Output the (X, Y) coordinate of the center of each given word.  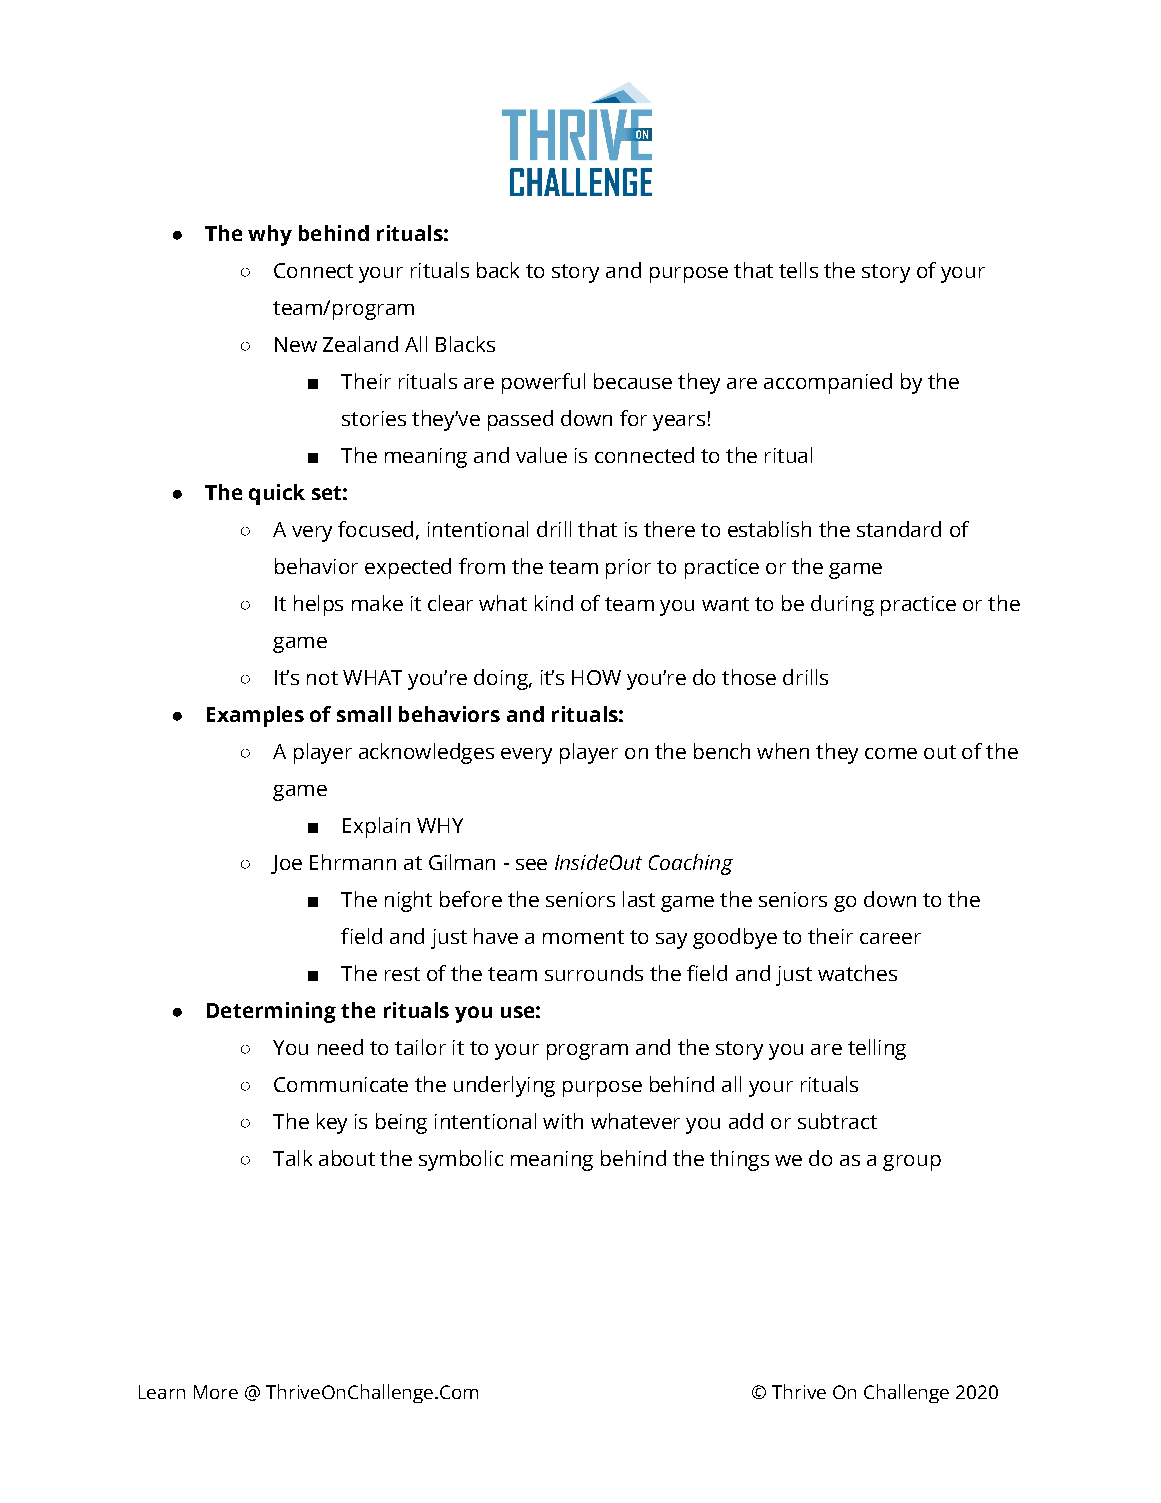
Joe (286, 864)
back (498, 270)
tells (798, 270)
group (912, 1163)
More (216, 1392)
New (296, 344)
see (531, 864)
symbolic (461, 1160)
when (783, 751)
